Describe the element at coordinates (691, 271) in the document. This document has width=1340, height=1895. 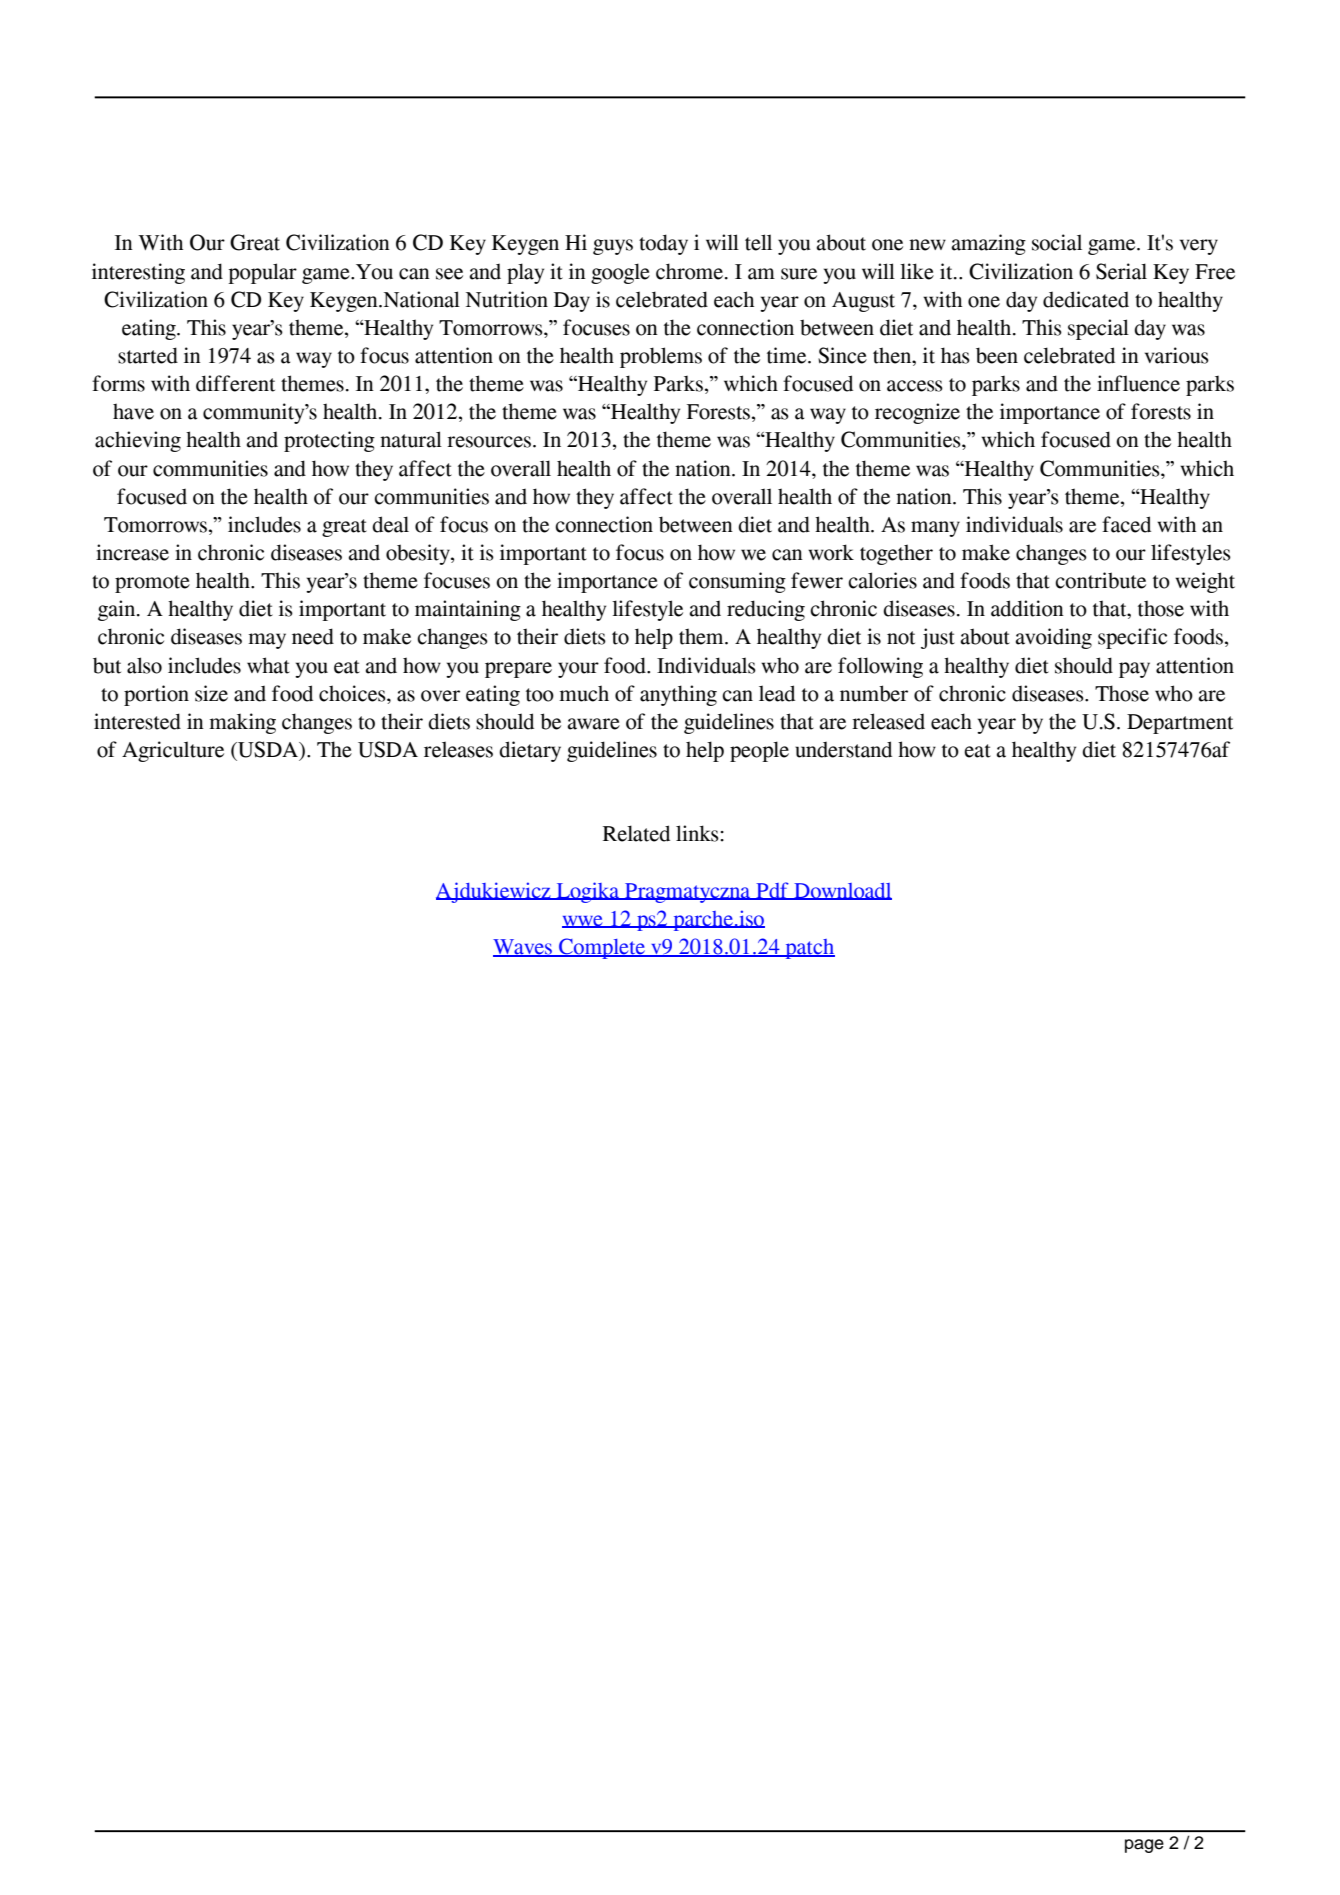
I see `chrome` at that location.
